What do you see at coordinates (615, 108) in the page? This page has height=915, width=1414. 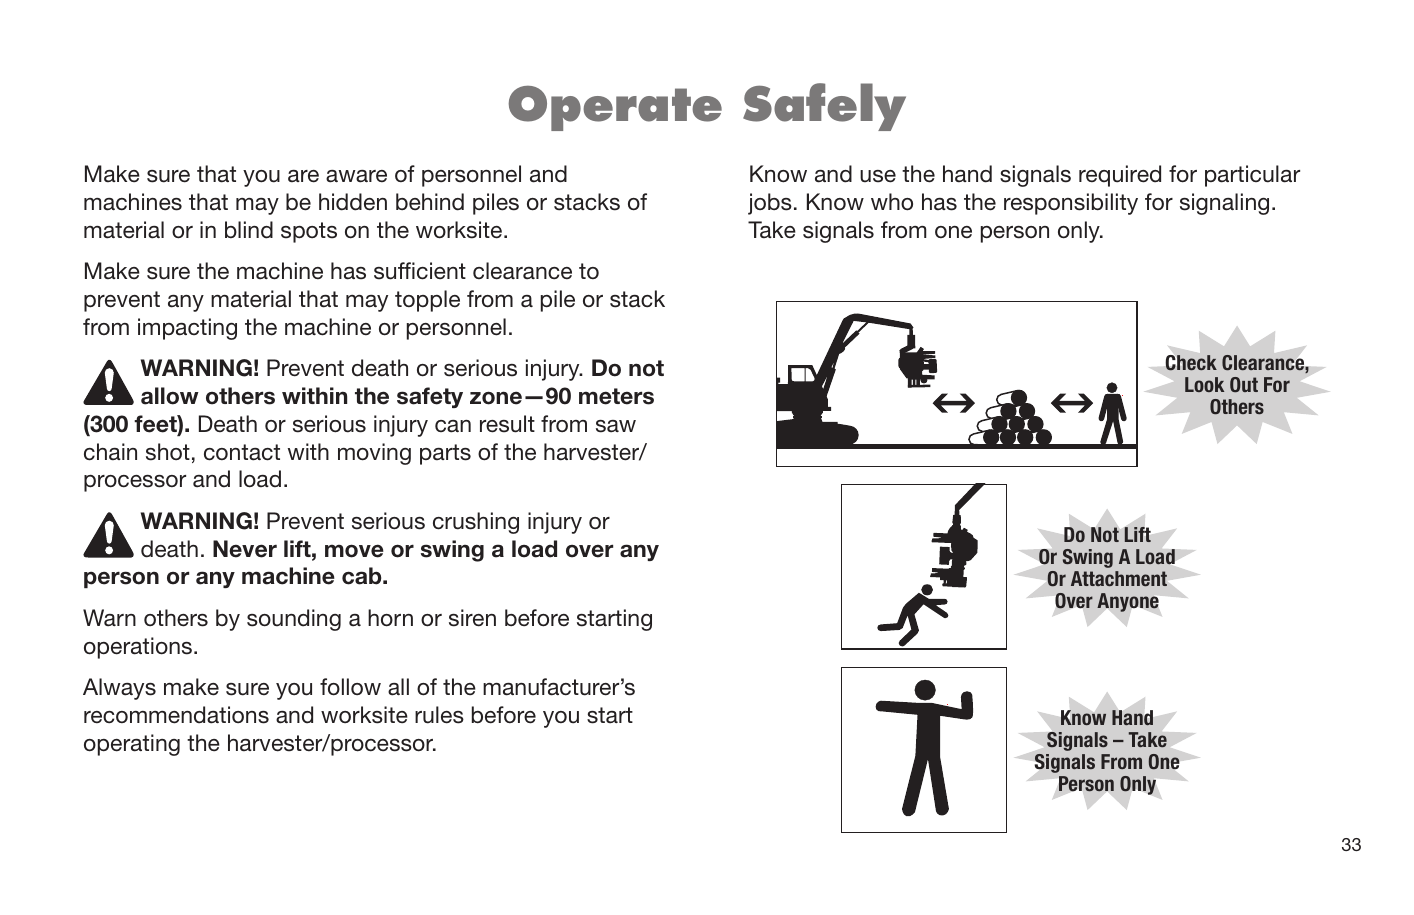 I see `Operate` at bounding box center [615, 108].
